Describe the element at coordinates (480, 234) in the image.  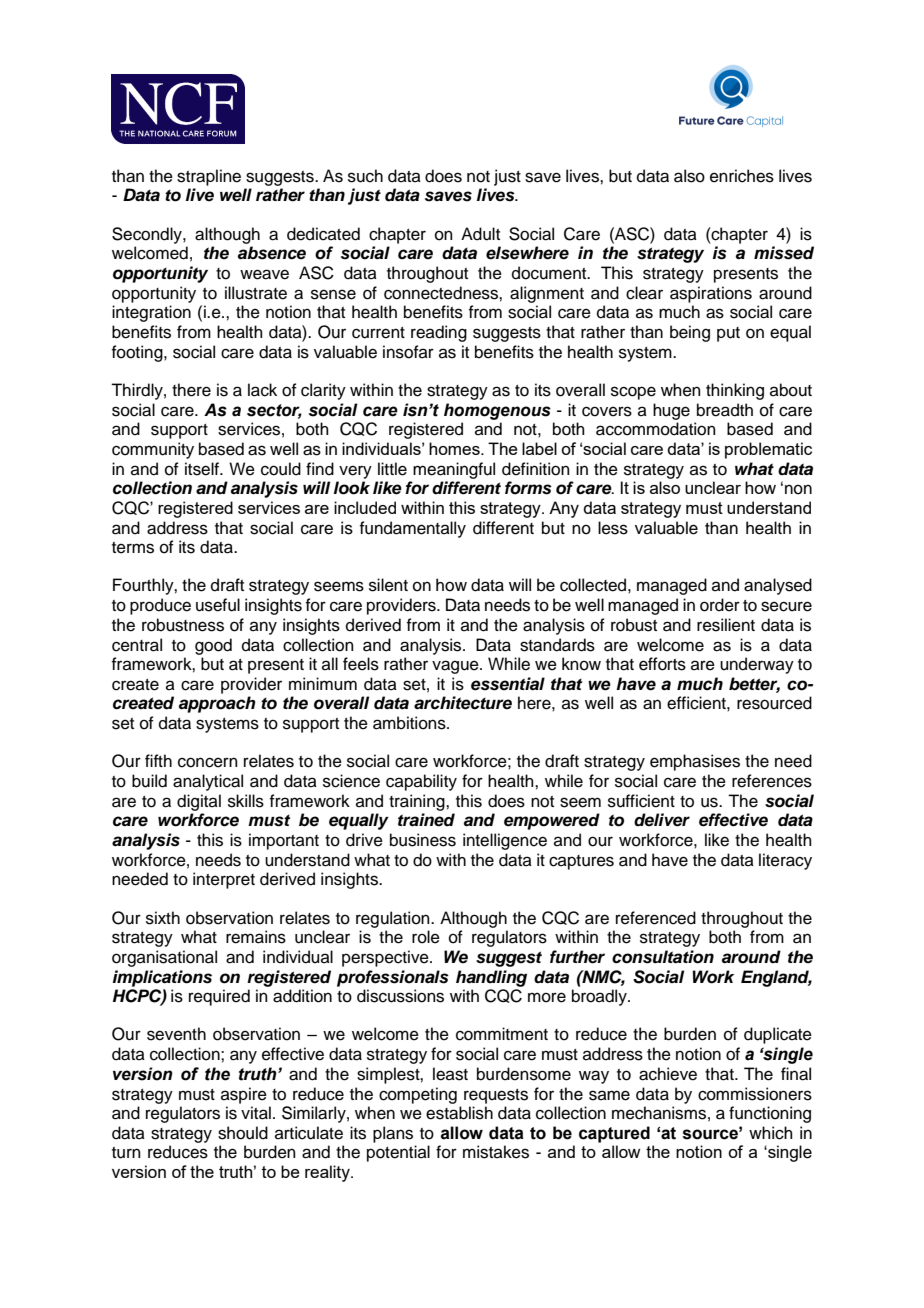
I see `Adult` at that location.
